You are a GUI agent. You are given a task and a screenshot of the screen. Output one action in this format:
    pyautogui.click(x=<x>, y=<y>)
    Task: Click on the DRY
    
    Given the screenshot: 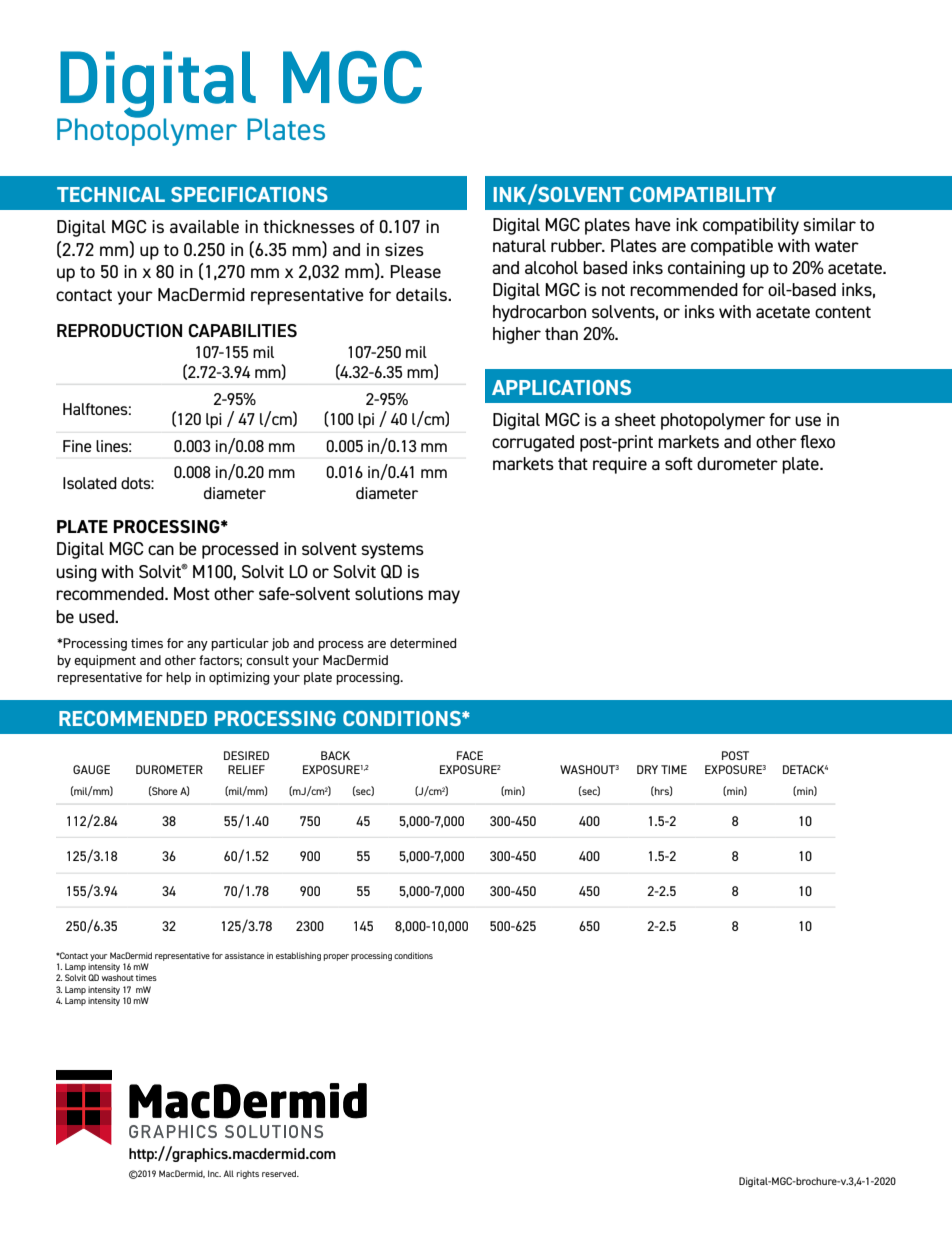 What is the action you would take?
    pyautogui.click(x=647, y=769)
